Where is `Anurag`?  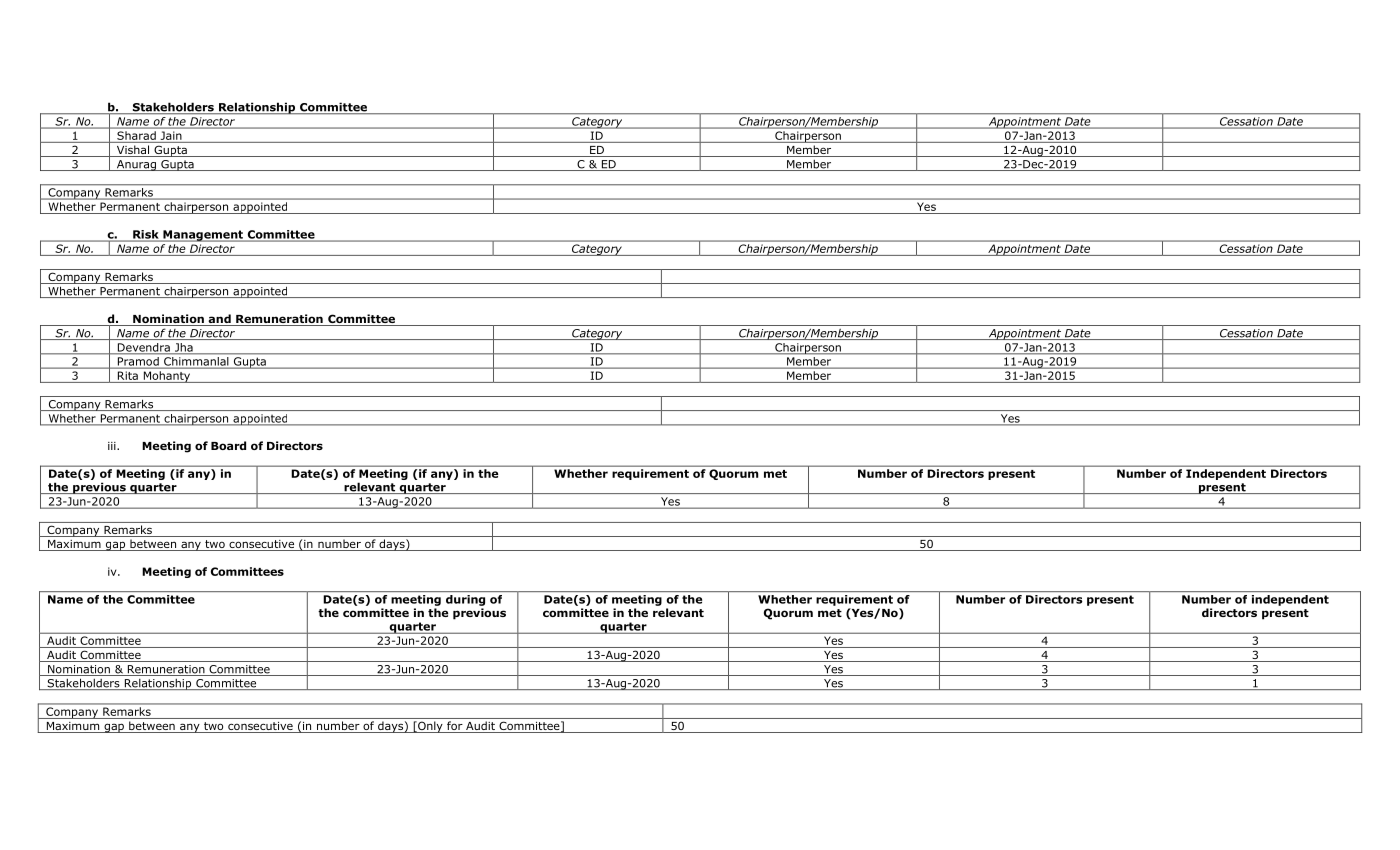 Anurag is located at coordinates (136, 165).
